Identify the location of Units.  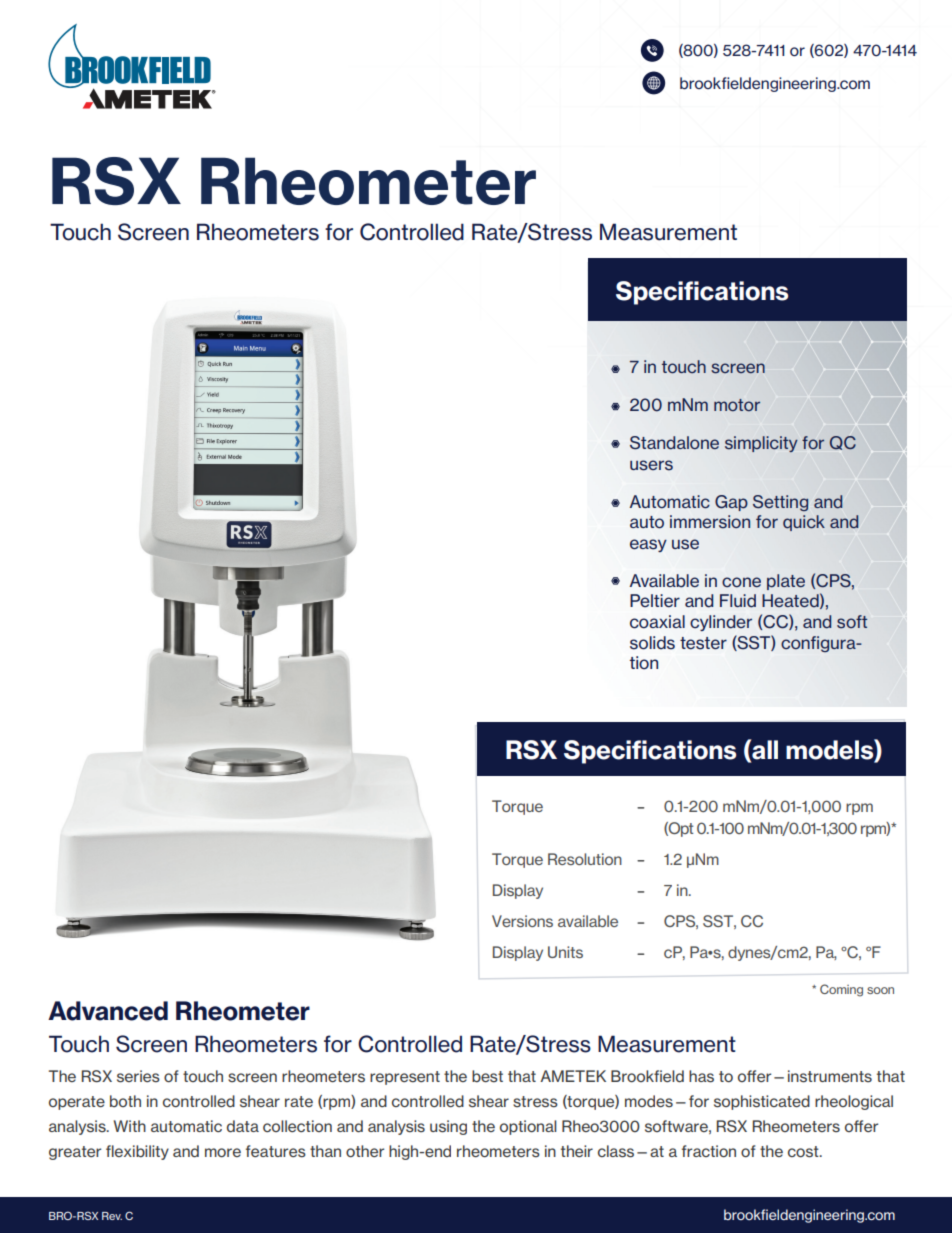
(565, 952).
